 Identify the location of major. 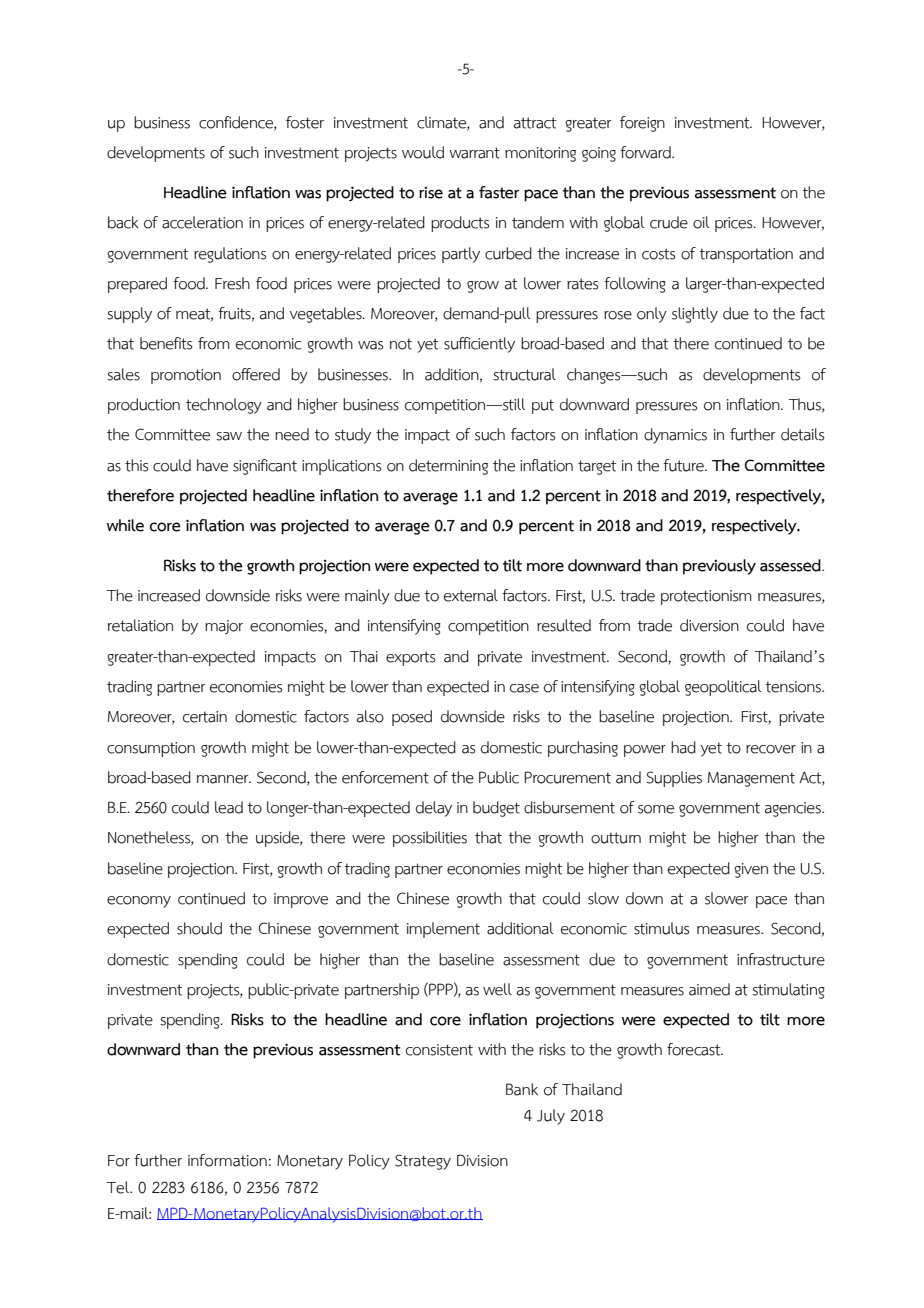
(224, 627).
